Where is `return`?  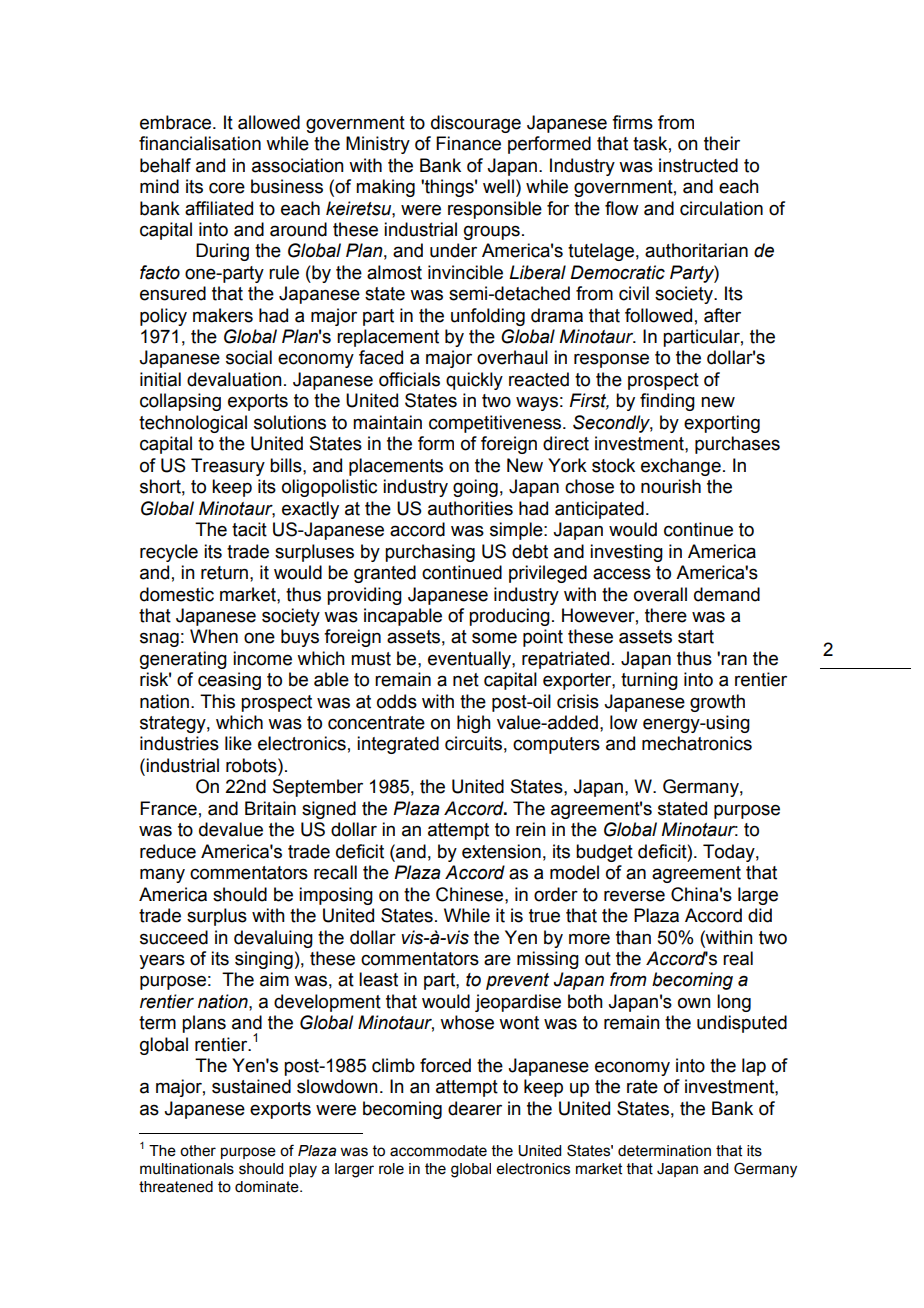 return is located at coordinates (224, 573).
